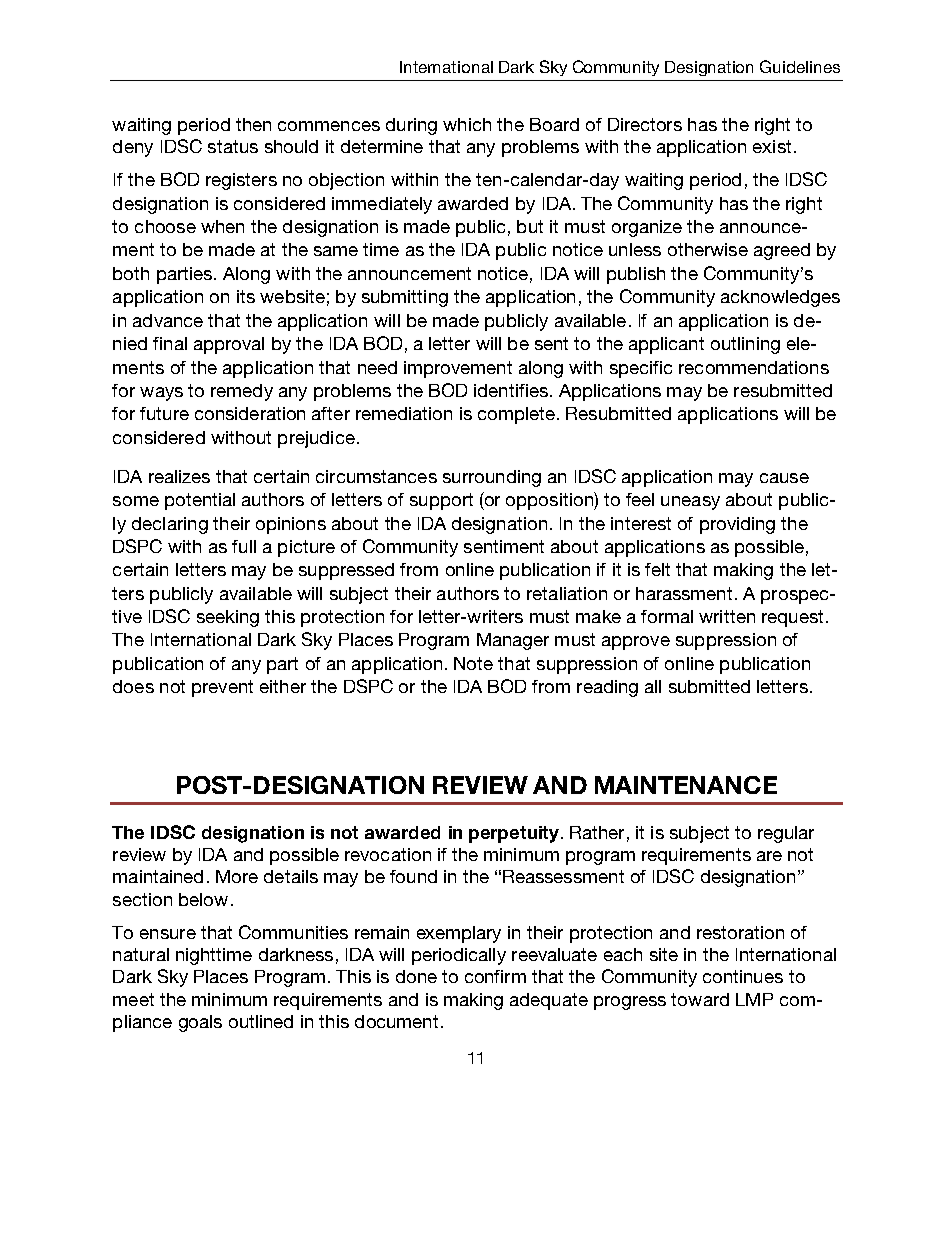  What do you see at coordinates (244, 546) in the screenshot?
I see `full` at bounding box center [244, 546].
